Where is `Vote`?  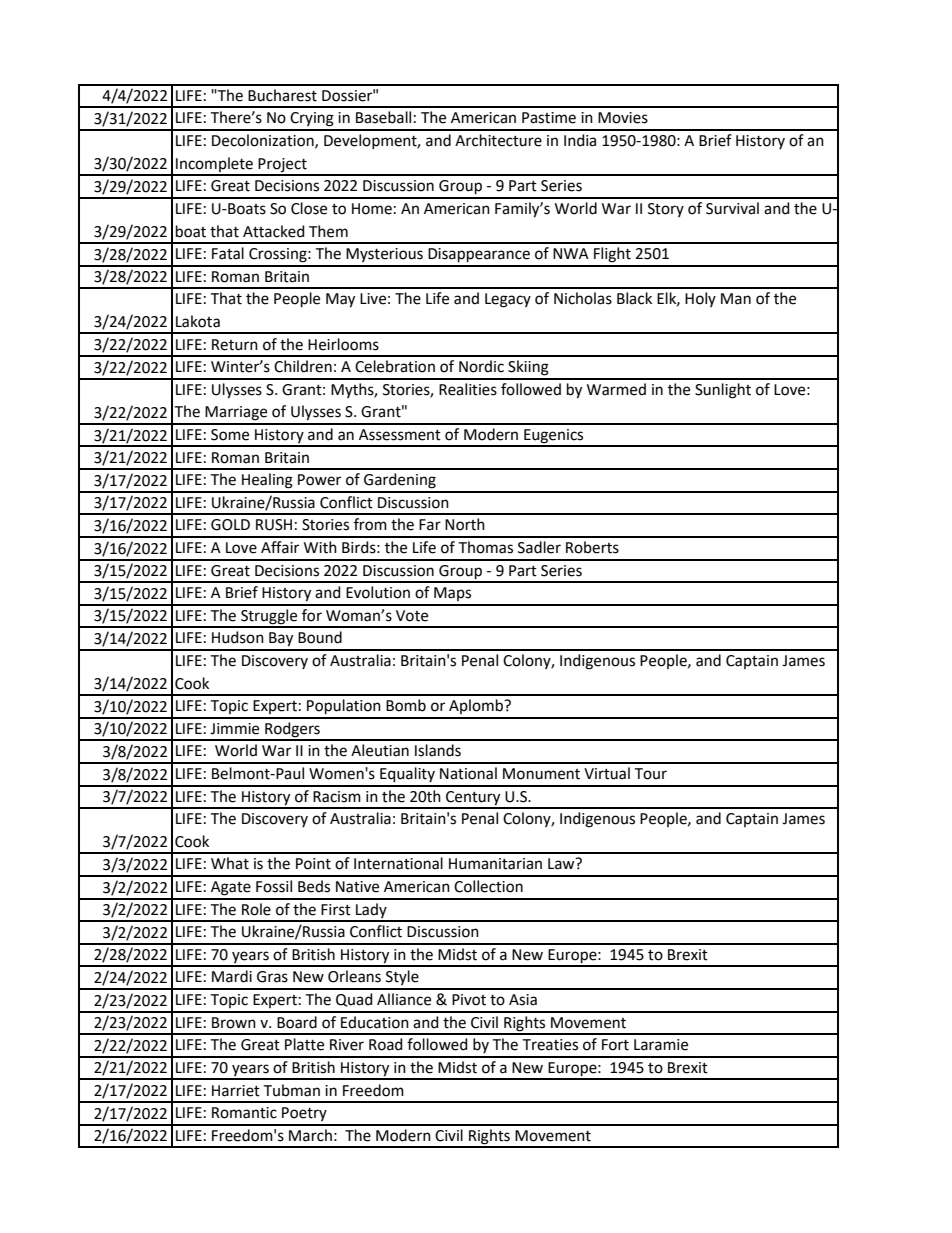
Vote is located at coordinates (412, 616).
